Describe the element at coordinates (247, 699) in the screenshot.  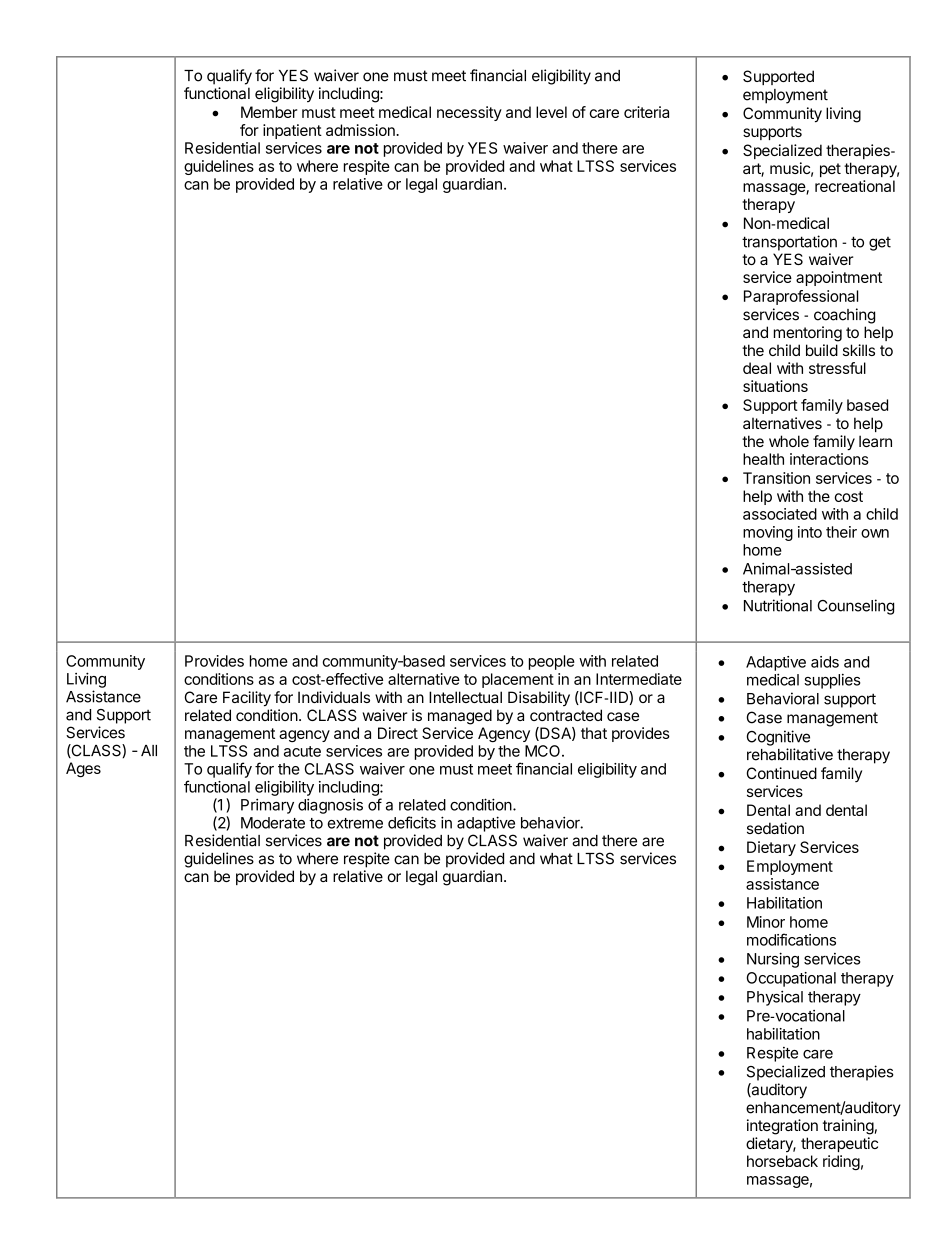
I see `Facility` at that location.
